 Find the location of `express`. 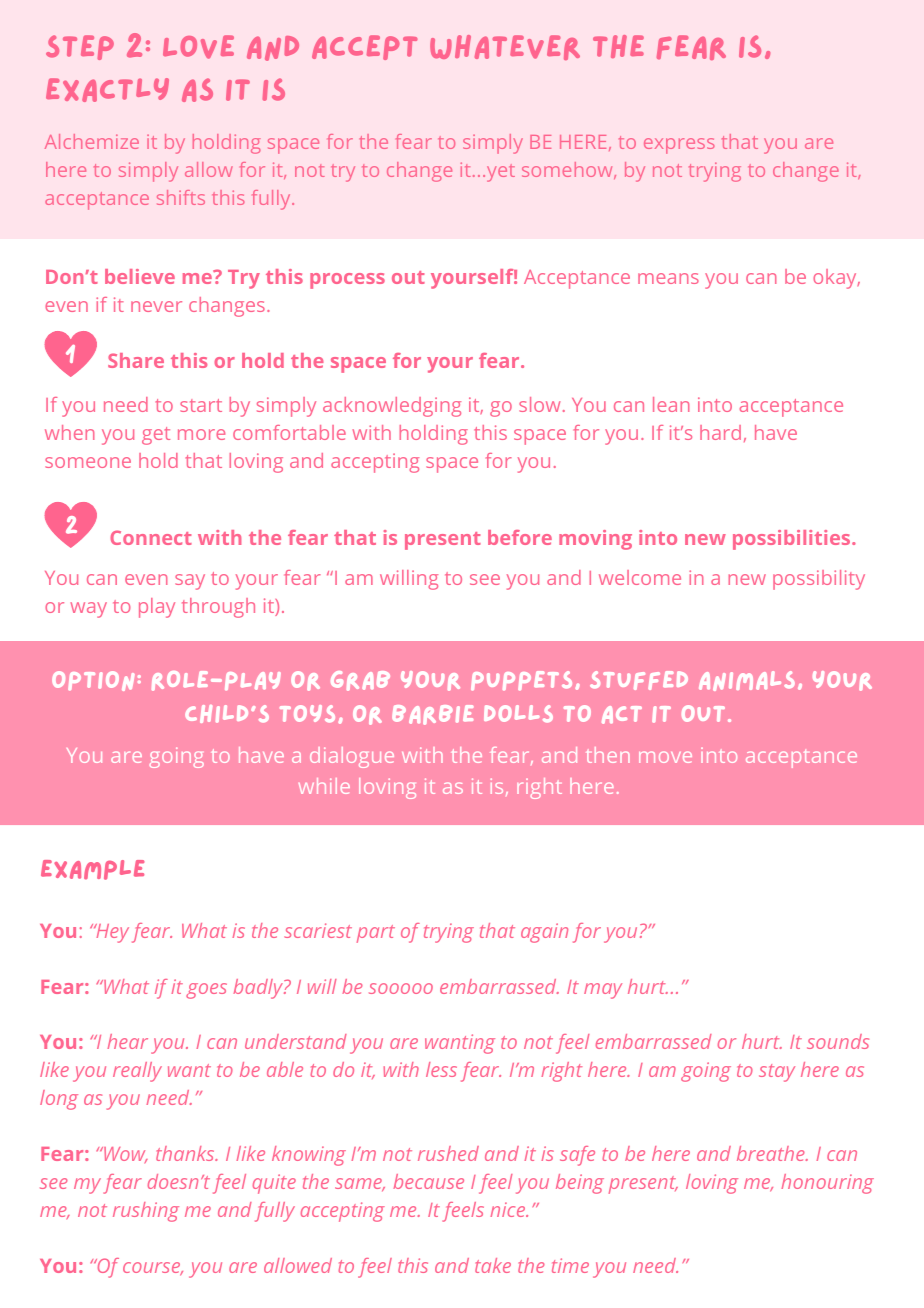

express is located at coordinates (679, 146).
